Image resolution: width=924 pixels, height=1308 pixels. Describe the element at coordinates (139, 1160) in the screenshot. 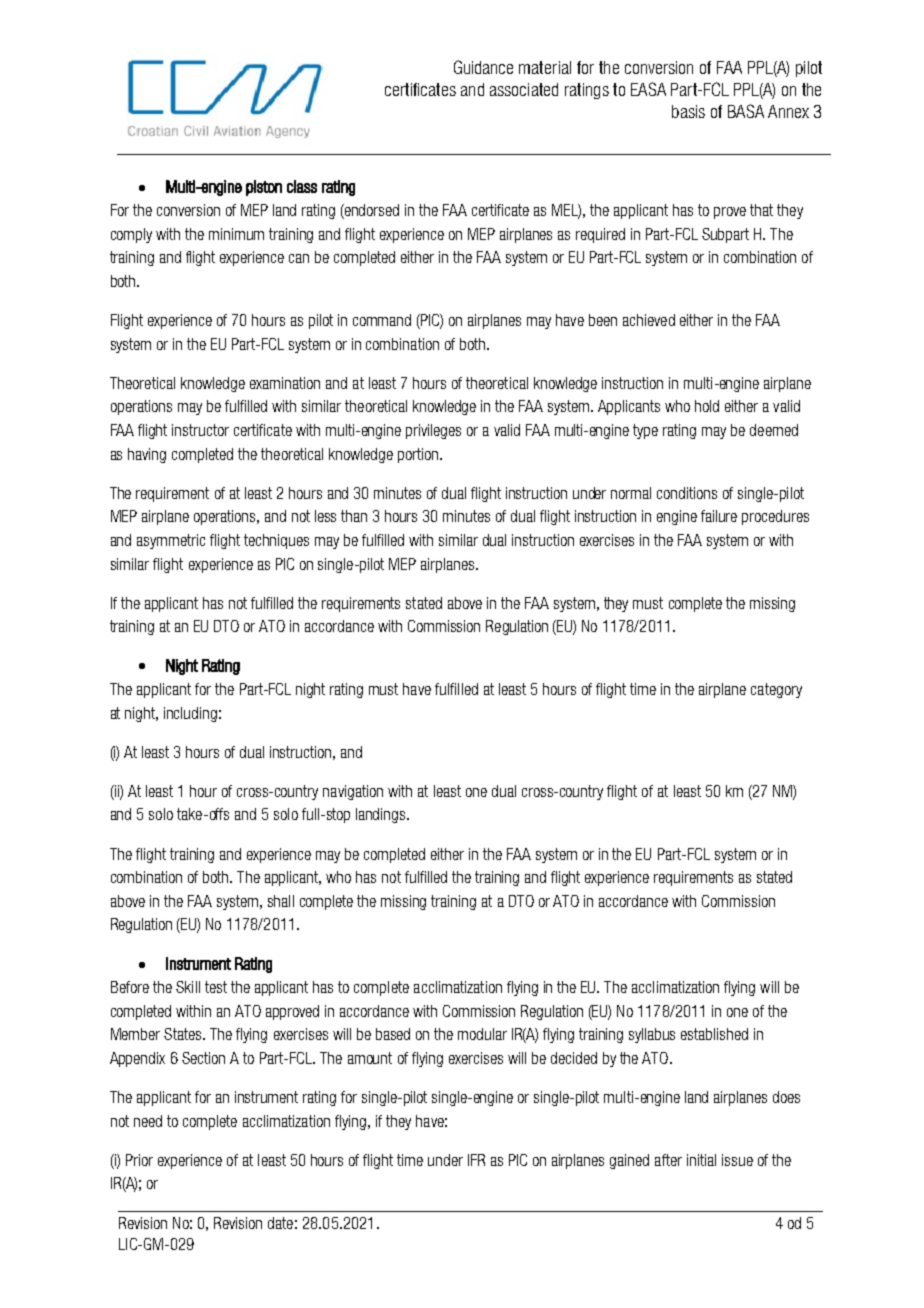

I see `Prior` at that location.
